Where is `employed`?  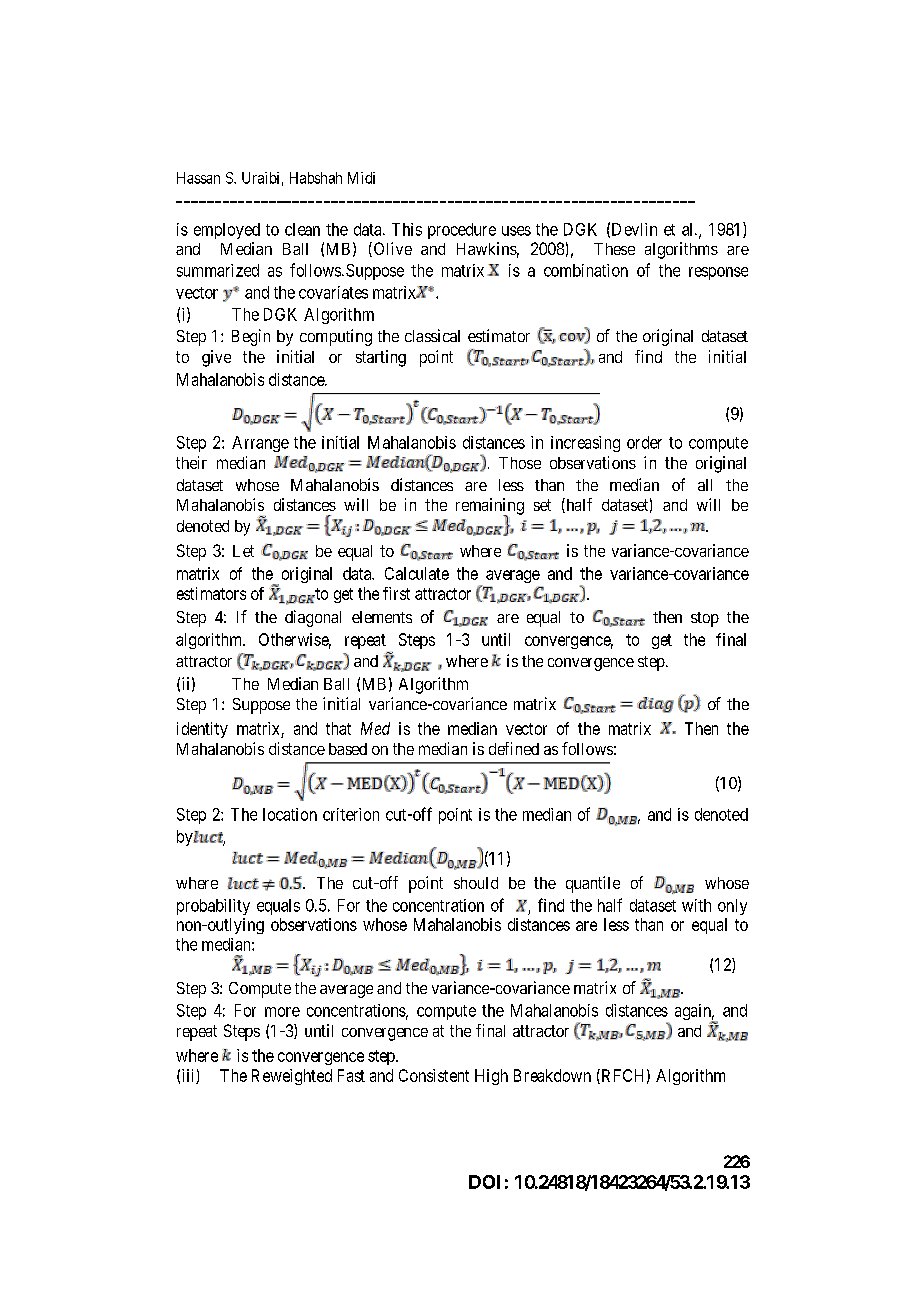
employed is located at coordinates (227, 231).
